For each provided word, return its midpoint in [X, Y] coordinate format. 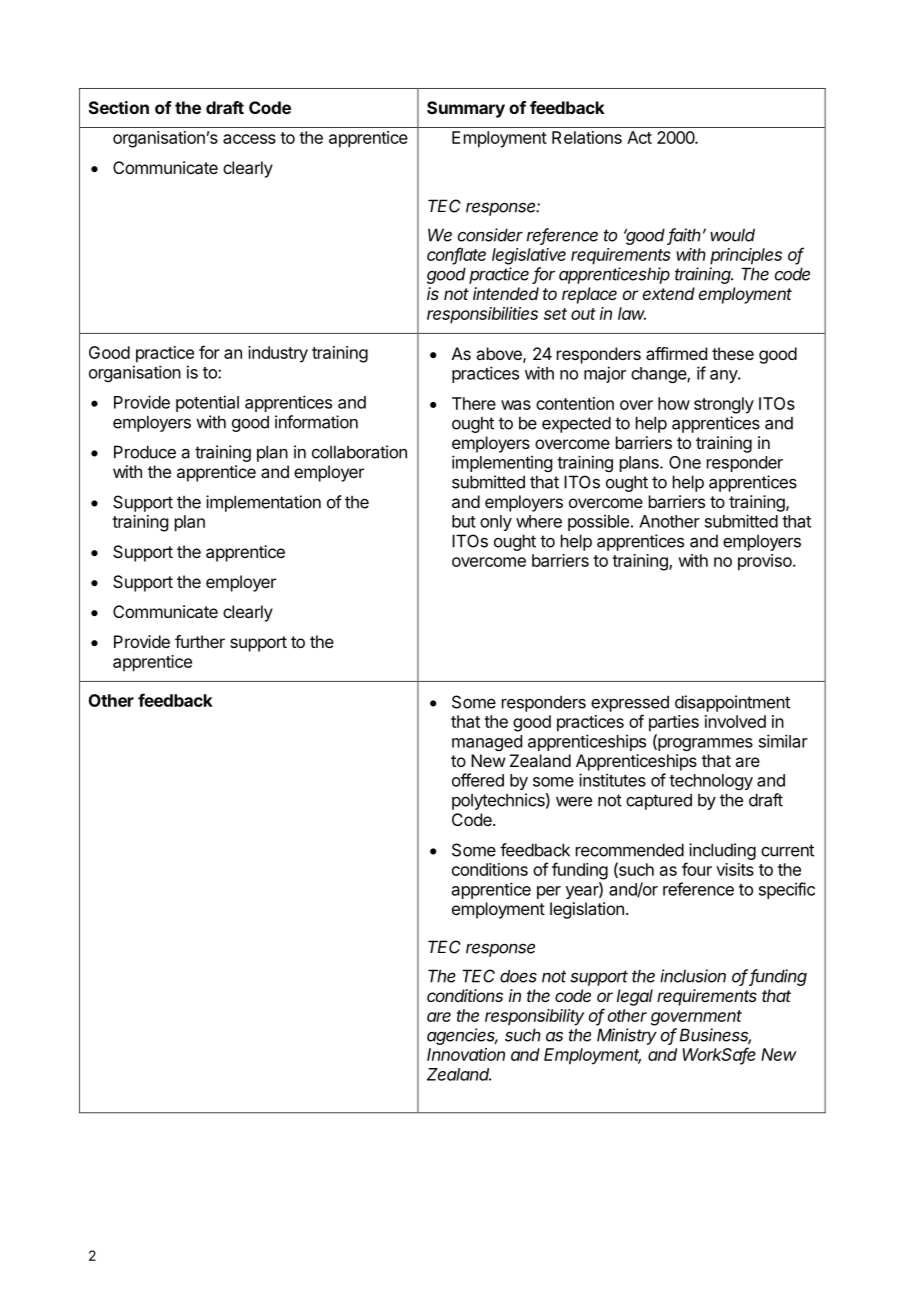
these [733, 353]
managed [487, 743]
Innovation [466, 1054]
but [464, 521]
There [474, 403]
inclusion [693, 976]
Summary [466, 109]
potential [207, 403]
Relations [587, 137]
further [200, 641]
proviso [766, 562]
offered [478, 780]
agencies [462, 1036]
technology [711, 782]
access [249, 139]
